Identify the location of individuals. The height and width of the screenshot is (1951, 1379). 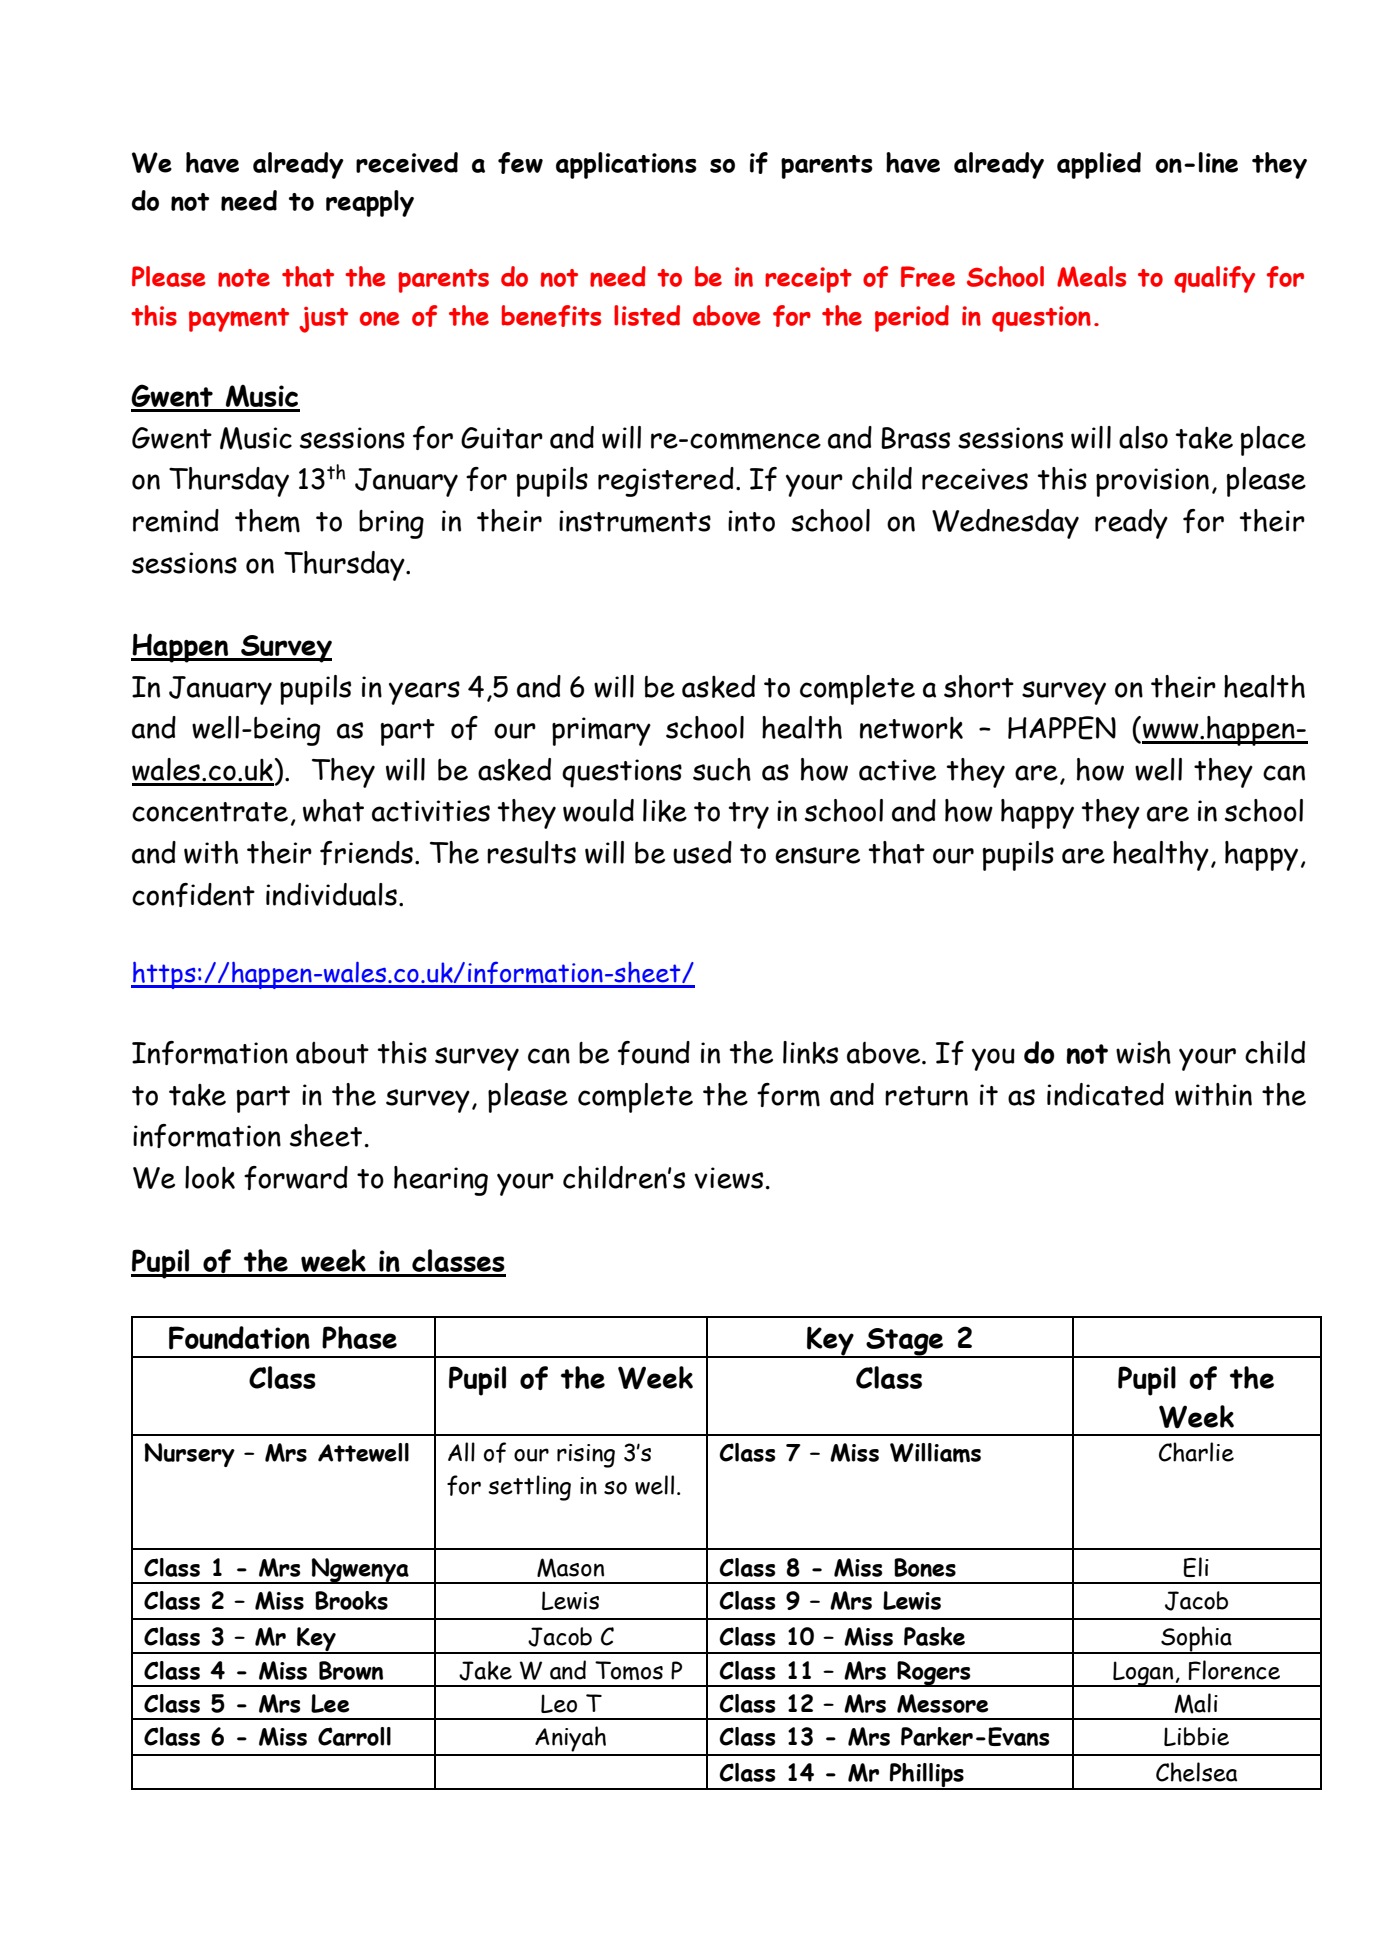
(331, 894).
